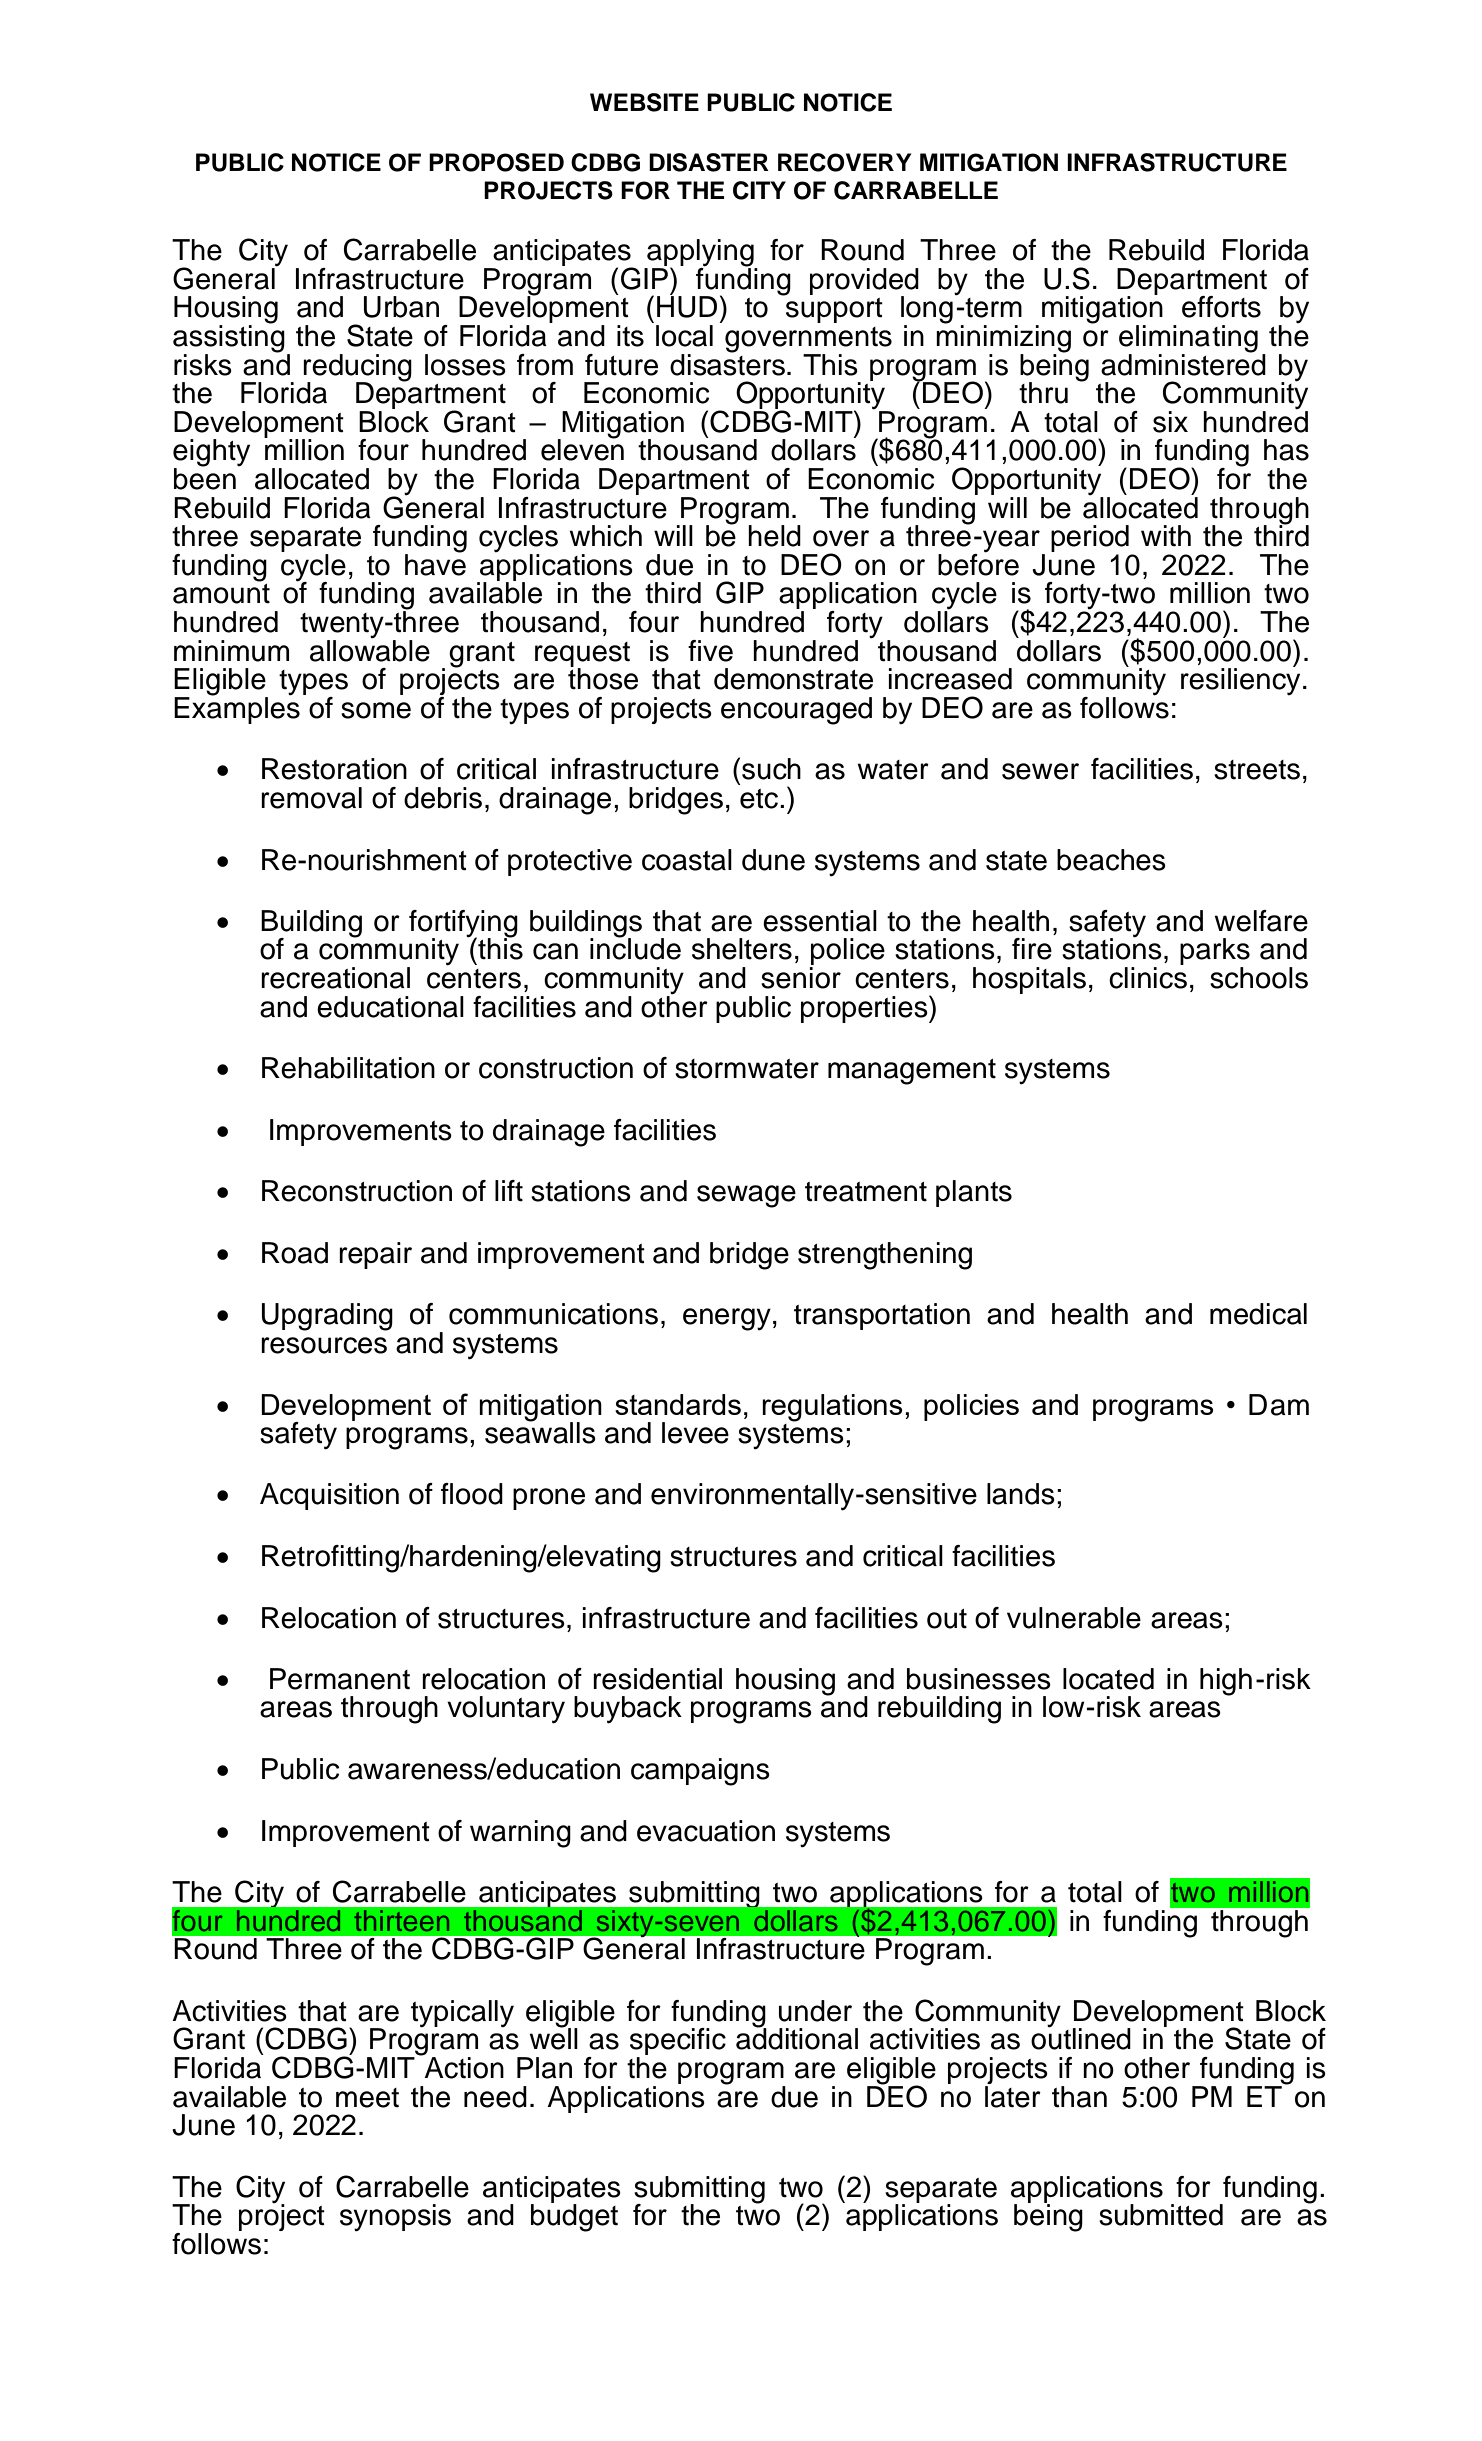  What do you see at coordinates (797, 2038) in the screenshot?
I see `additional` at bounding box center [797, 2038].
